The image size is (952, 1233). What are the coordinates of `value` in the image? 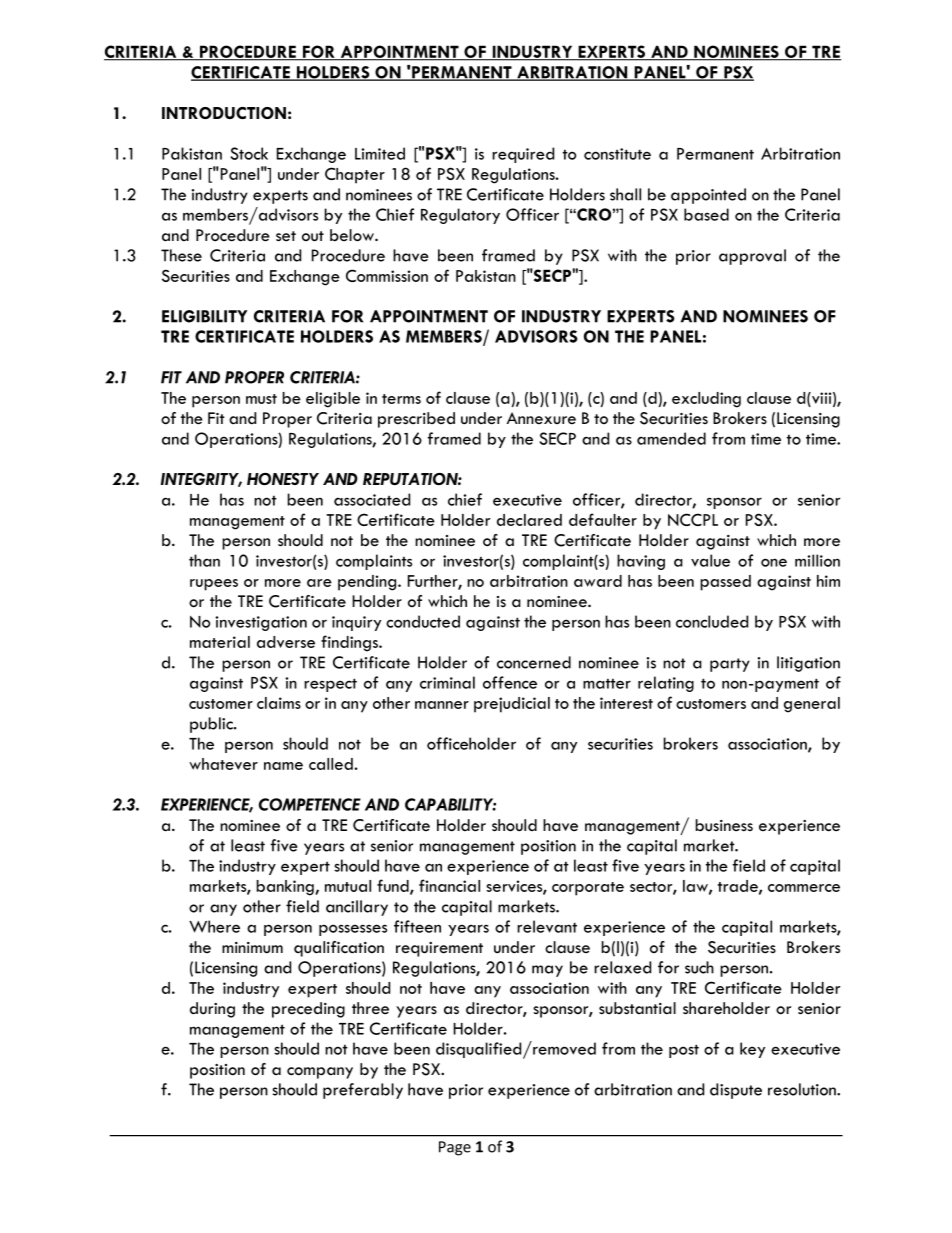 It's located at (710, 560).
